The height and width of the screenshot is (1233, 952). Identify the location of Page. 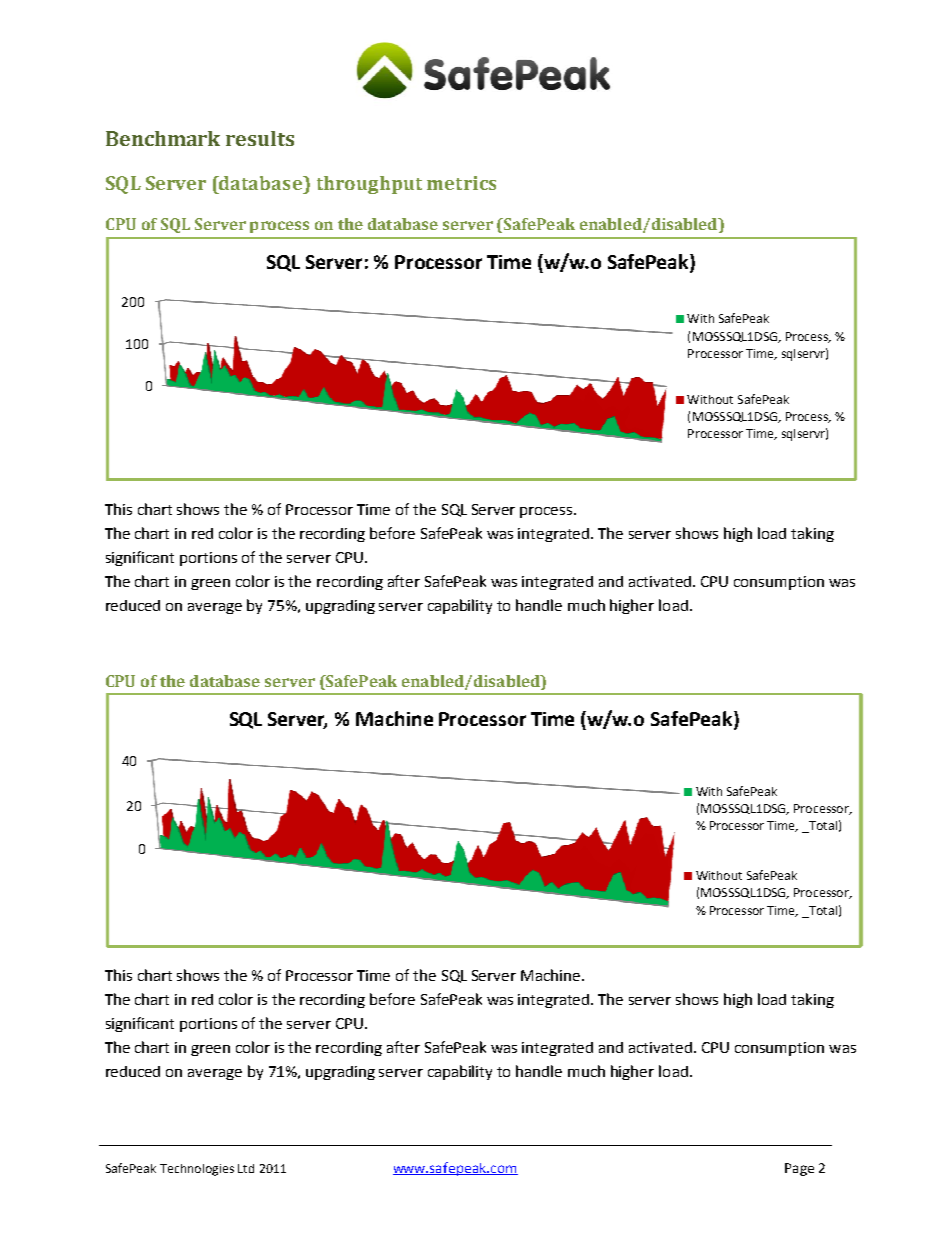
(799, 1169).
